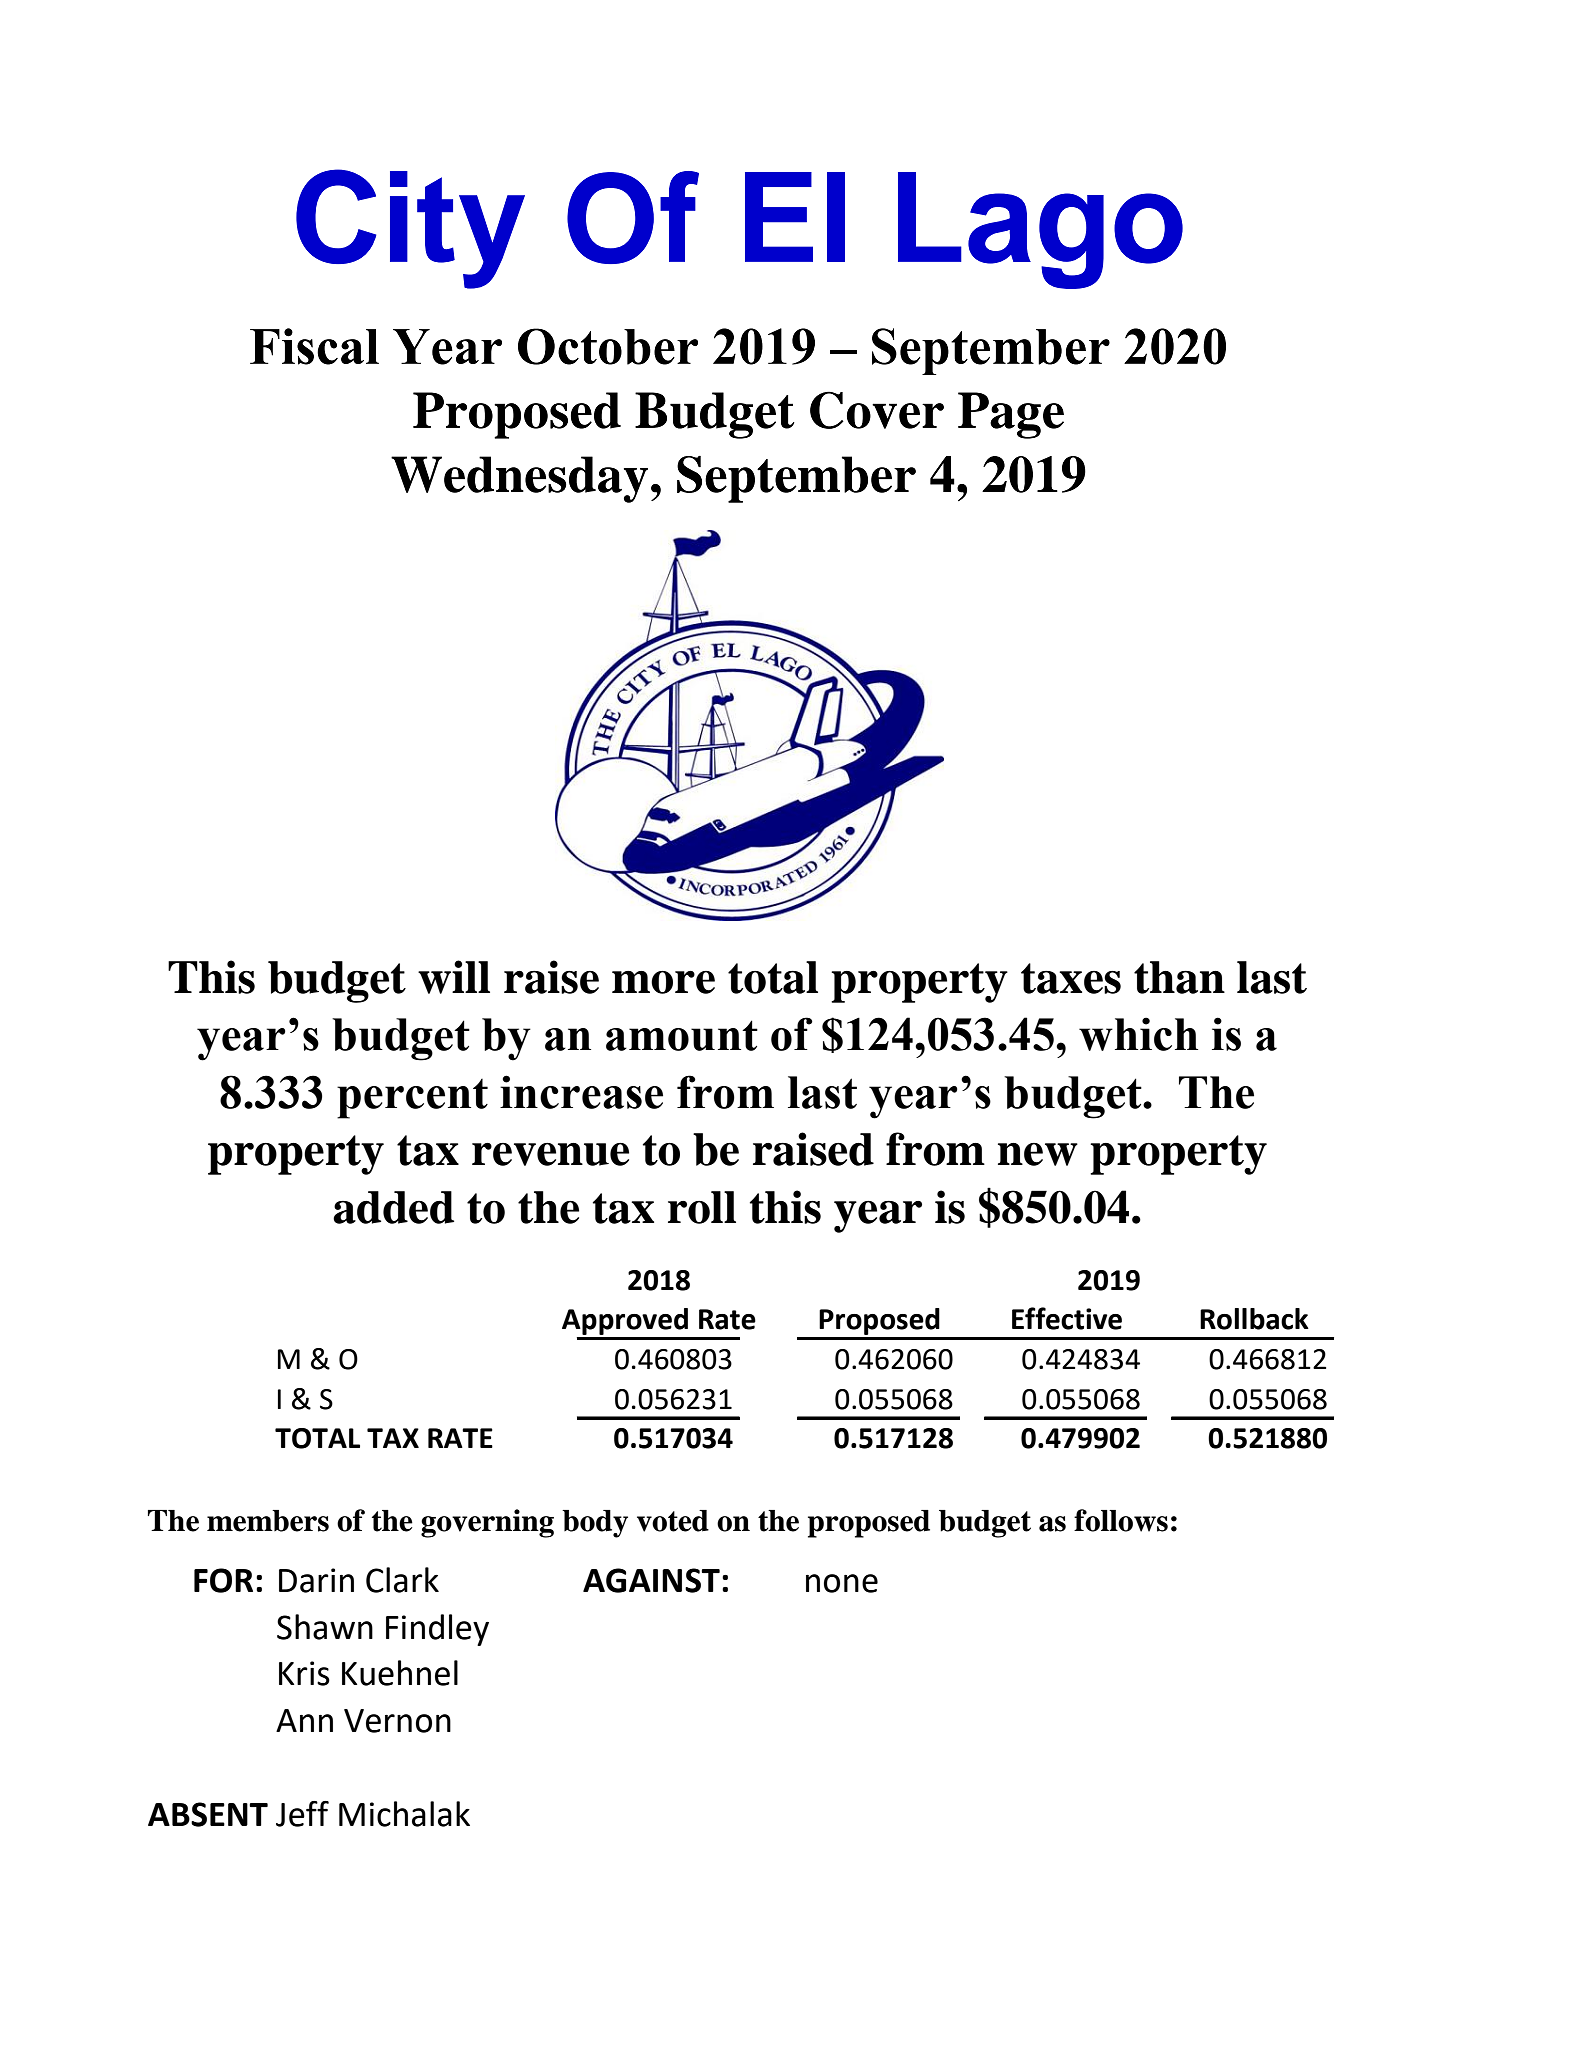 The image size is (1595, 2064). What do you see at coordinates (410, 229) in the image?
I see `City` at bounding box center [410, 229].
